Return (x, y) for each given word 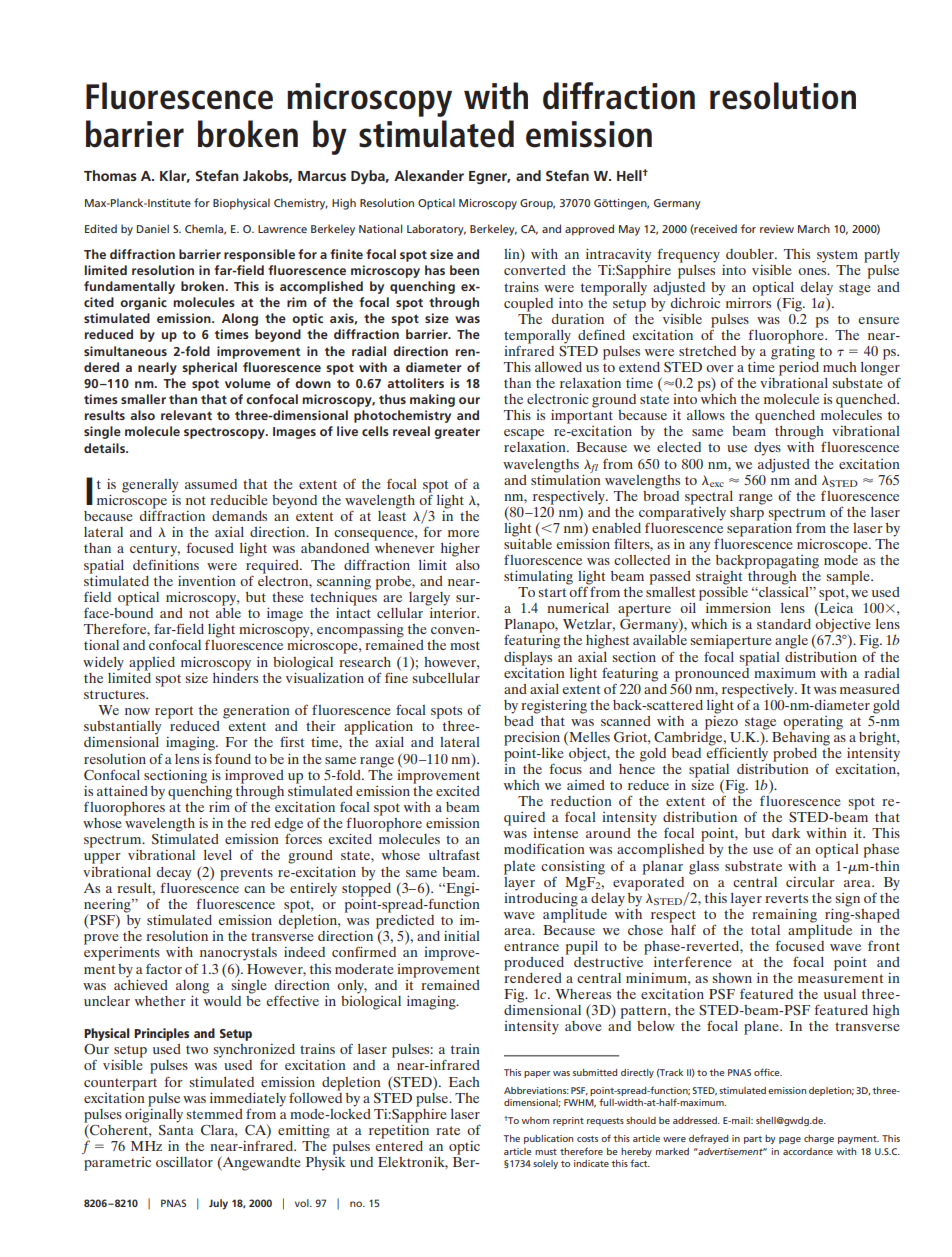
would (222, 999)
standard (784, 624)
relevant (186, 415)
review (777, 229)
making (432, 400)
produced (534, 964)
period (799, 368)
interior (453, 611)
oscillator (184, 1161)
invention (207, 580)
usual (840, 994)
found (233, 758)
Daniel (153, 228)
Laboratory (436, 230)
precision (532, 740)
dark (786, 833)
